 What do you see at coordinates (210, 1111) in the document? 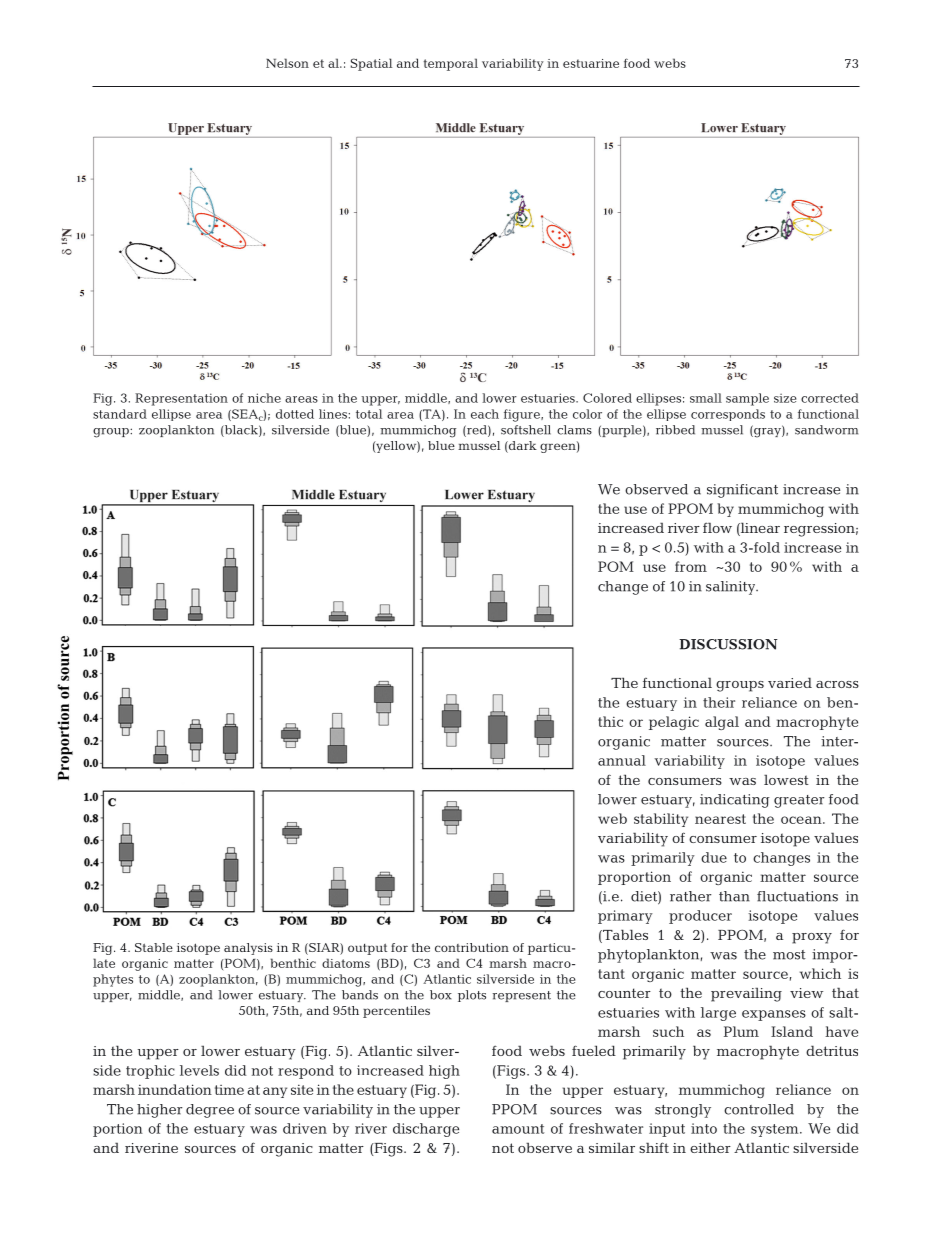
I see `degree` at bounding box center [210, 1111].
